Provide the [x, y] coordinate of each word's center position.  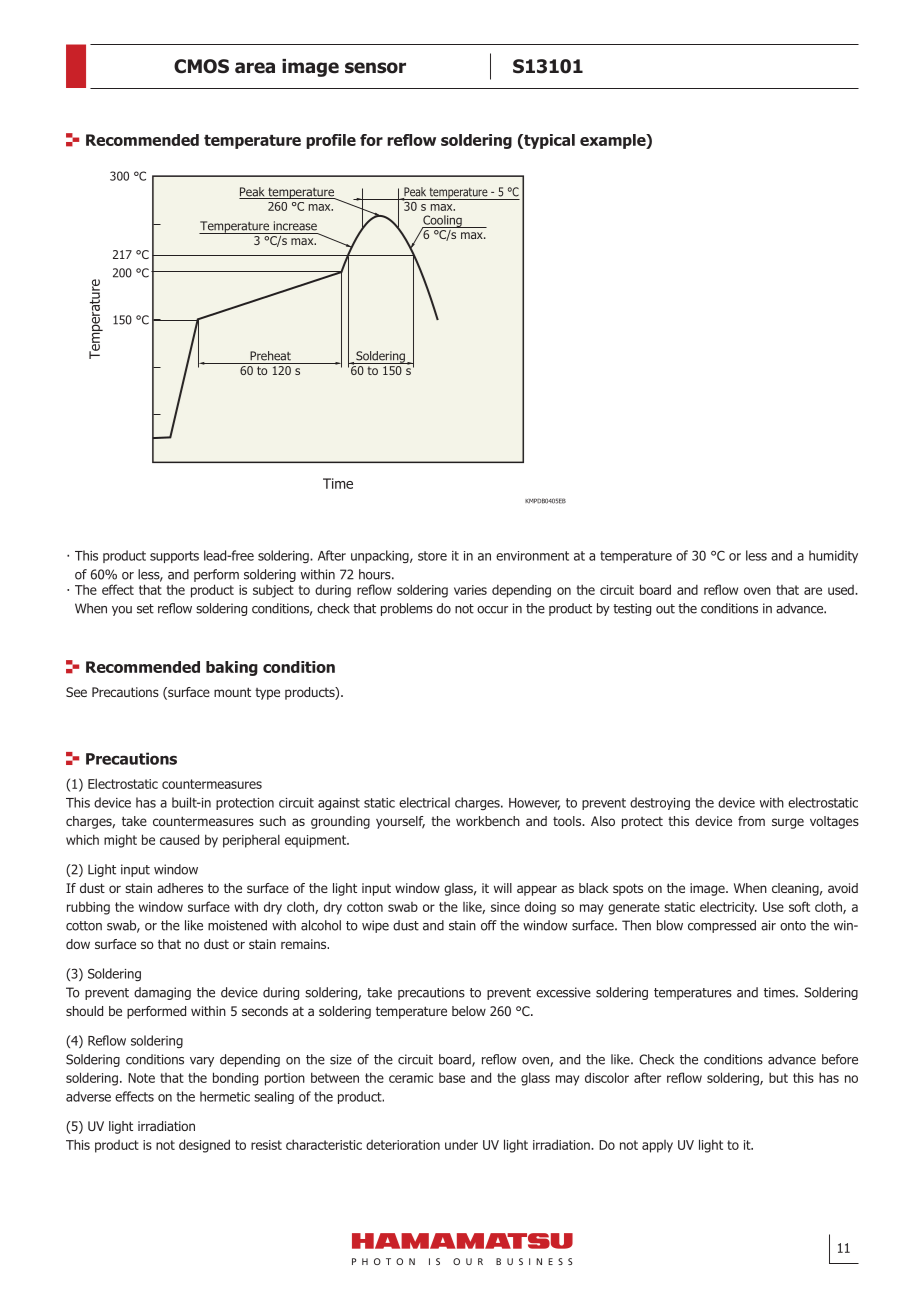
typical [548, 141]
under [461, 1144]
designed [204, 1146]
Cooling [442, 222]
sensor [375, 68]
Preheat [270, 356]
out [665, 609]
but [778, 1077]
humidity [833, 556]
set [145, 609]
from [751, 821]
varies [470, 590]
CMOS [201, 66]
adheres [180, 888]
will [503, 888]
